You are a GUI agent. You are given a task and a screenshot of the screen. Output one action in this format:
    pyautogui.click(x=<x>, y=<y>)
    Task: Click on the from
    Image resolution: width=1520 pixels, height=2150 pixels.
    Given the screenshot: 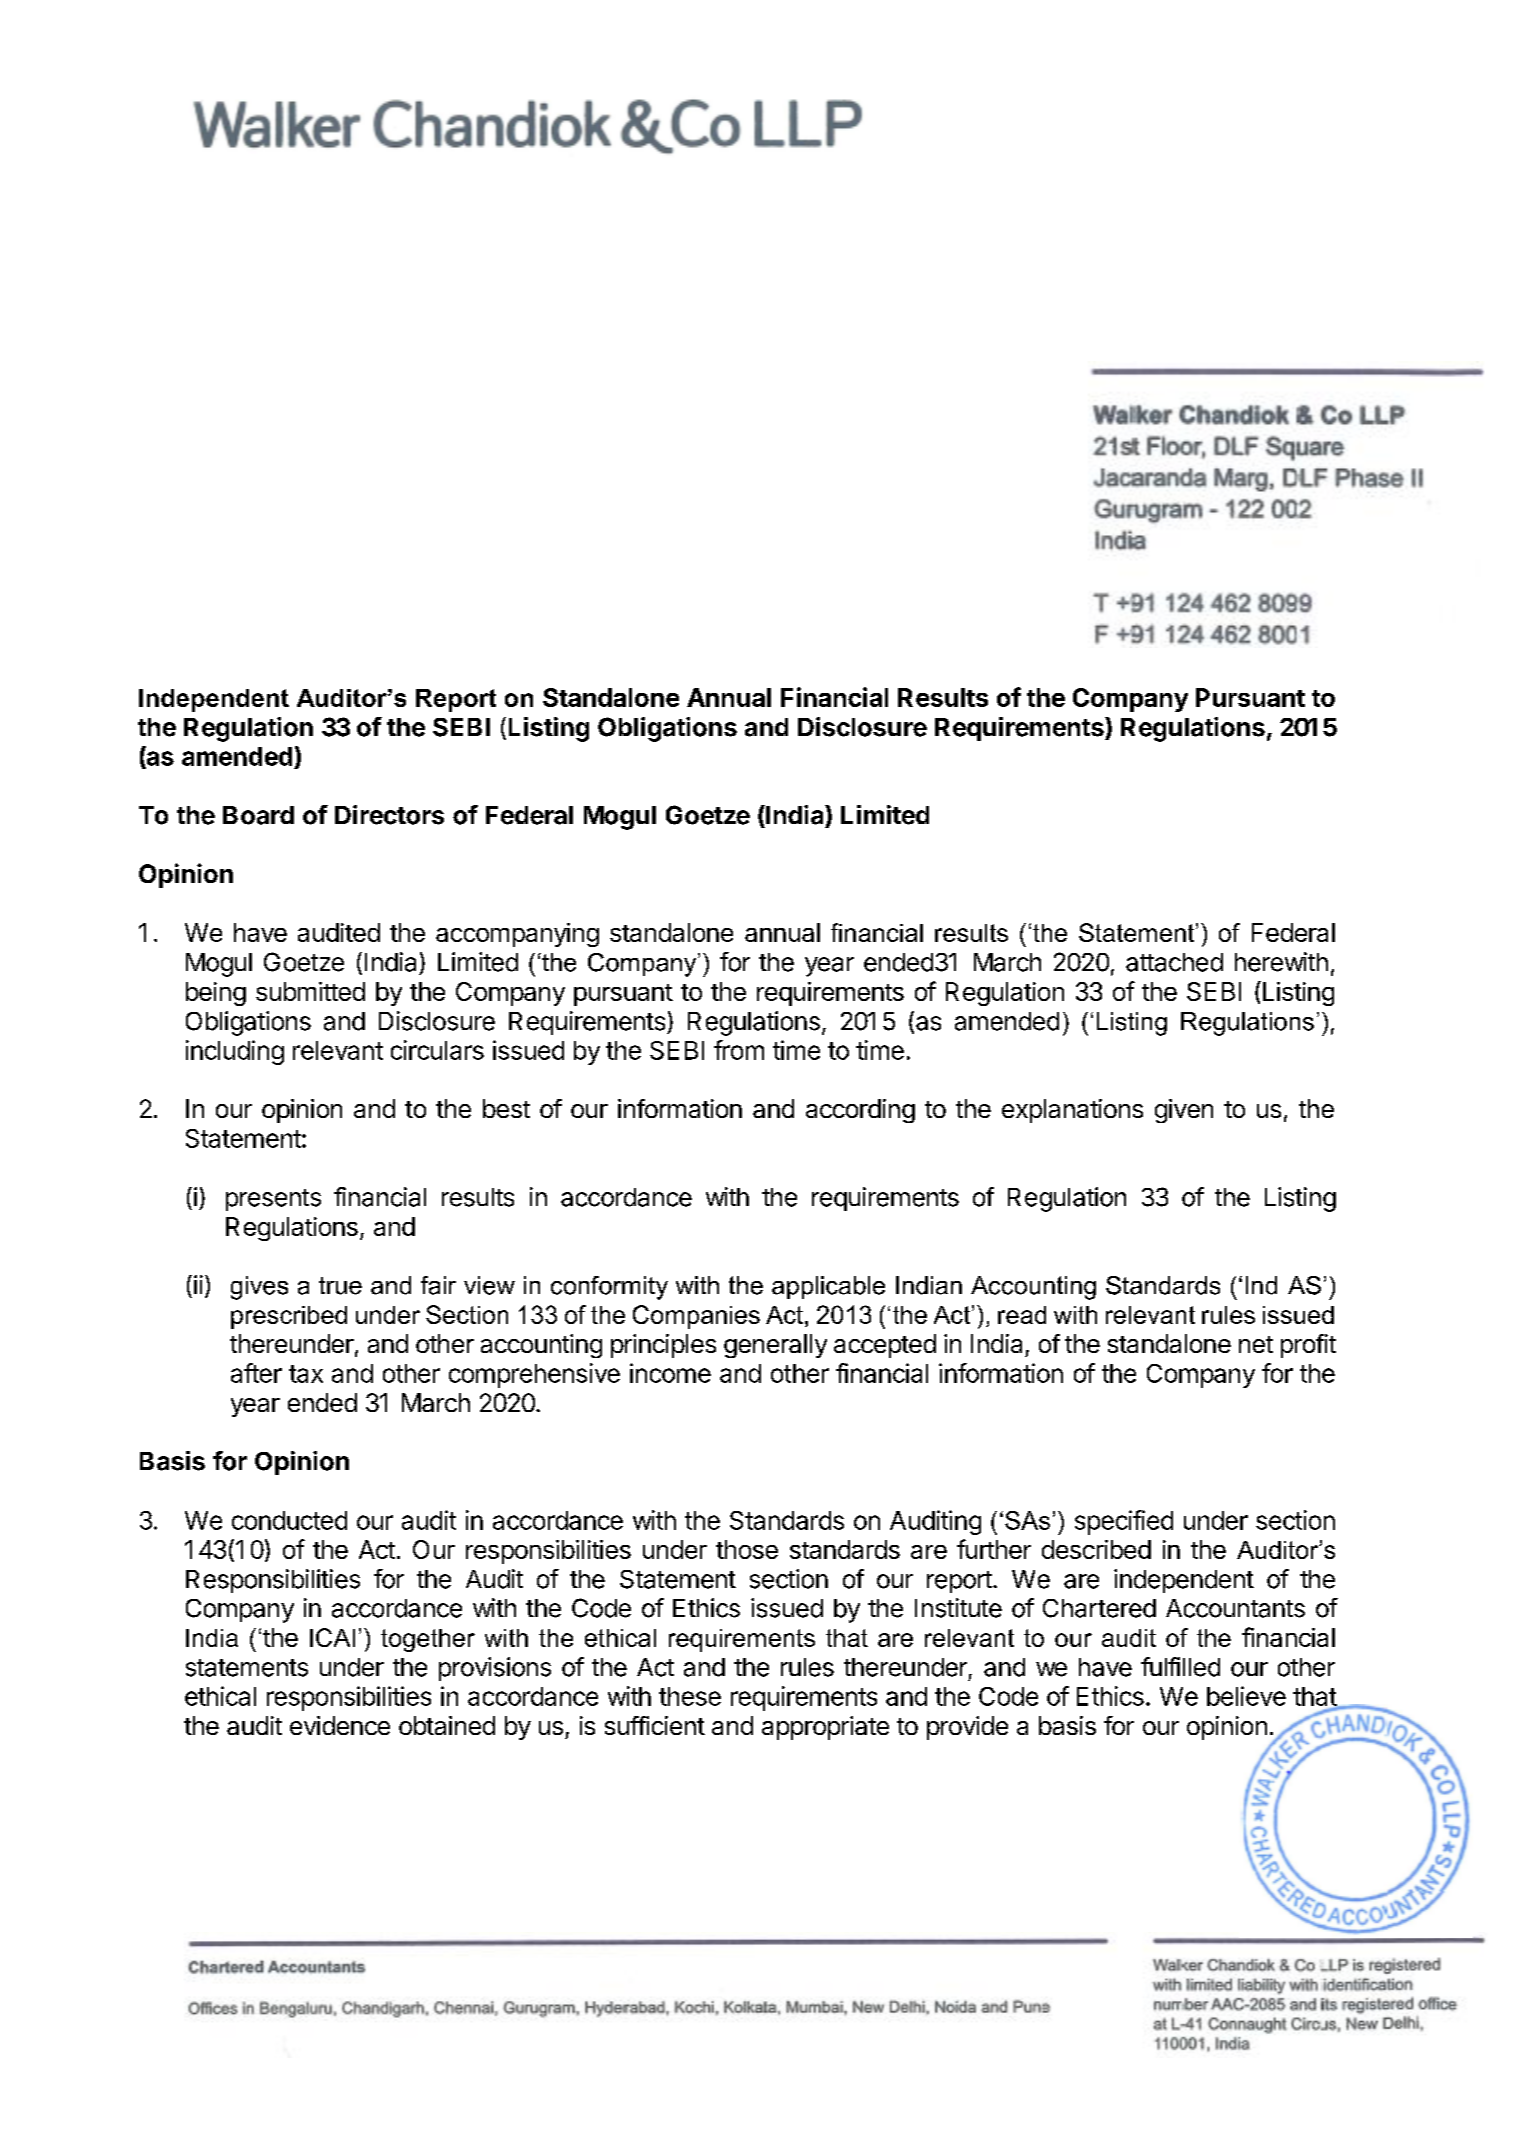 What is the action you would take?
    pyautogui.click(x=739, y=1050)
